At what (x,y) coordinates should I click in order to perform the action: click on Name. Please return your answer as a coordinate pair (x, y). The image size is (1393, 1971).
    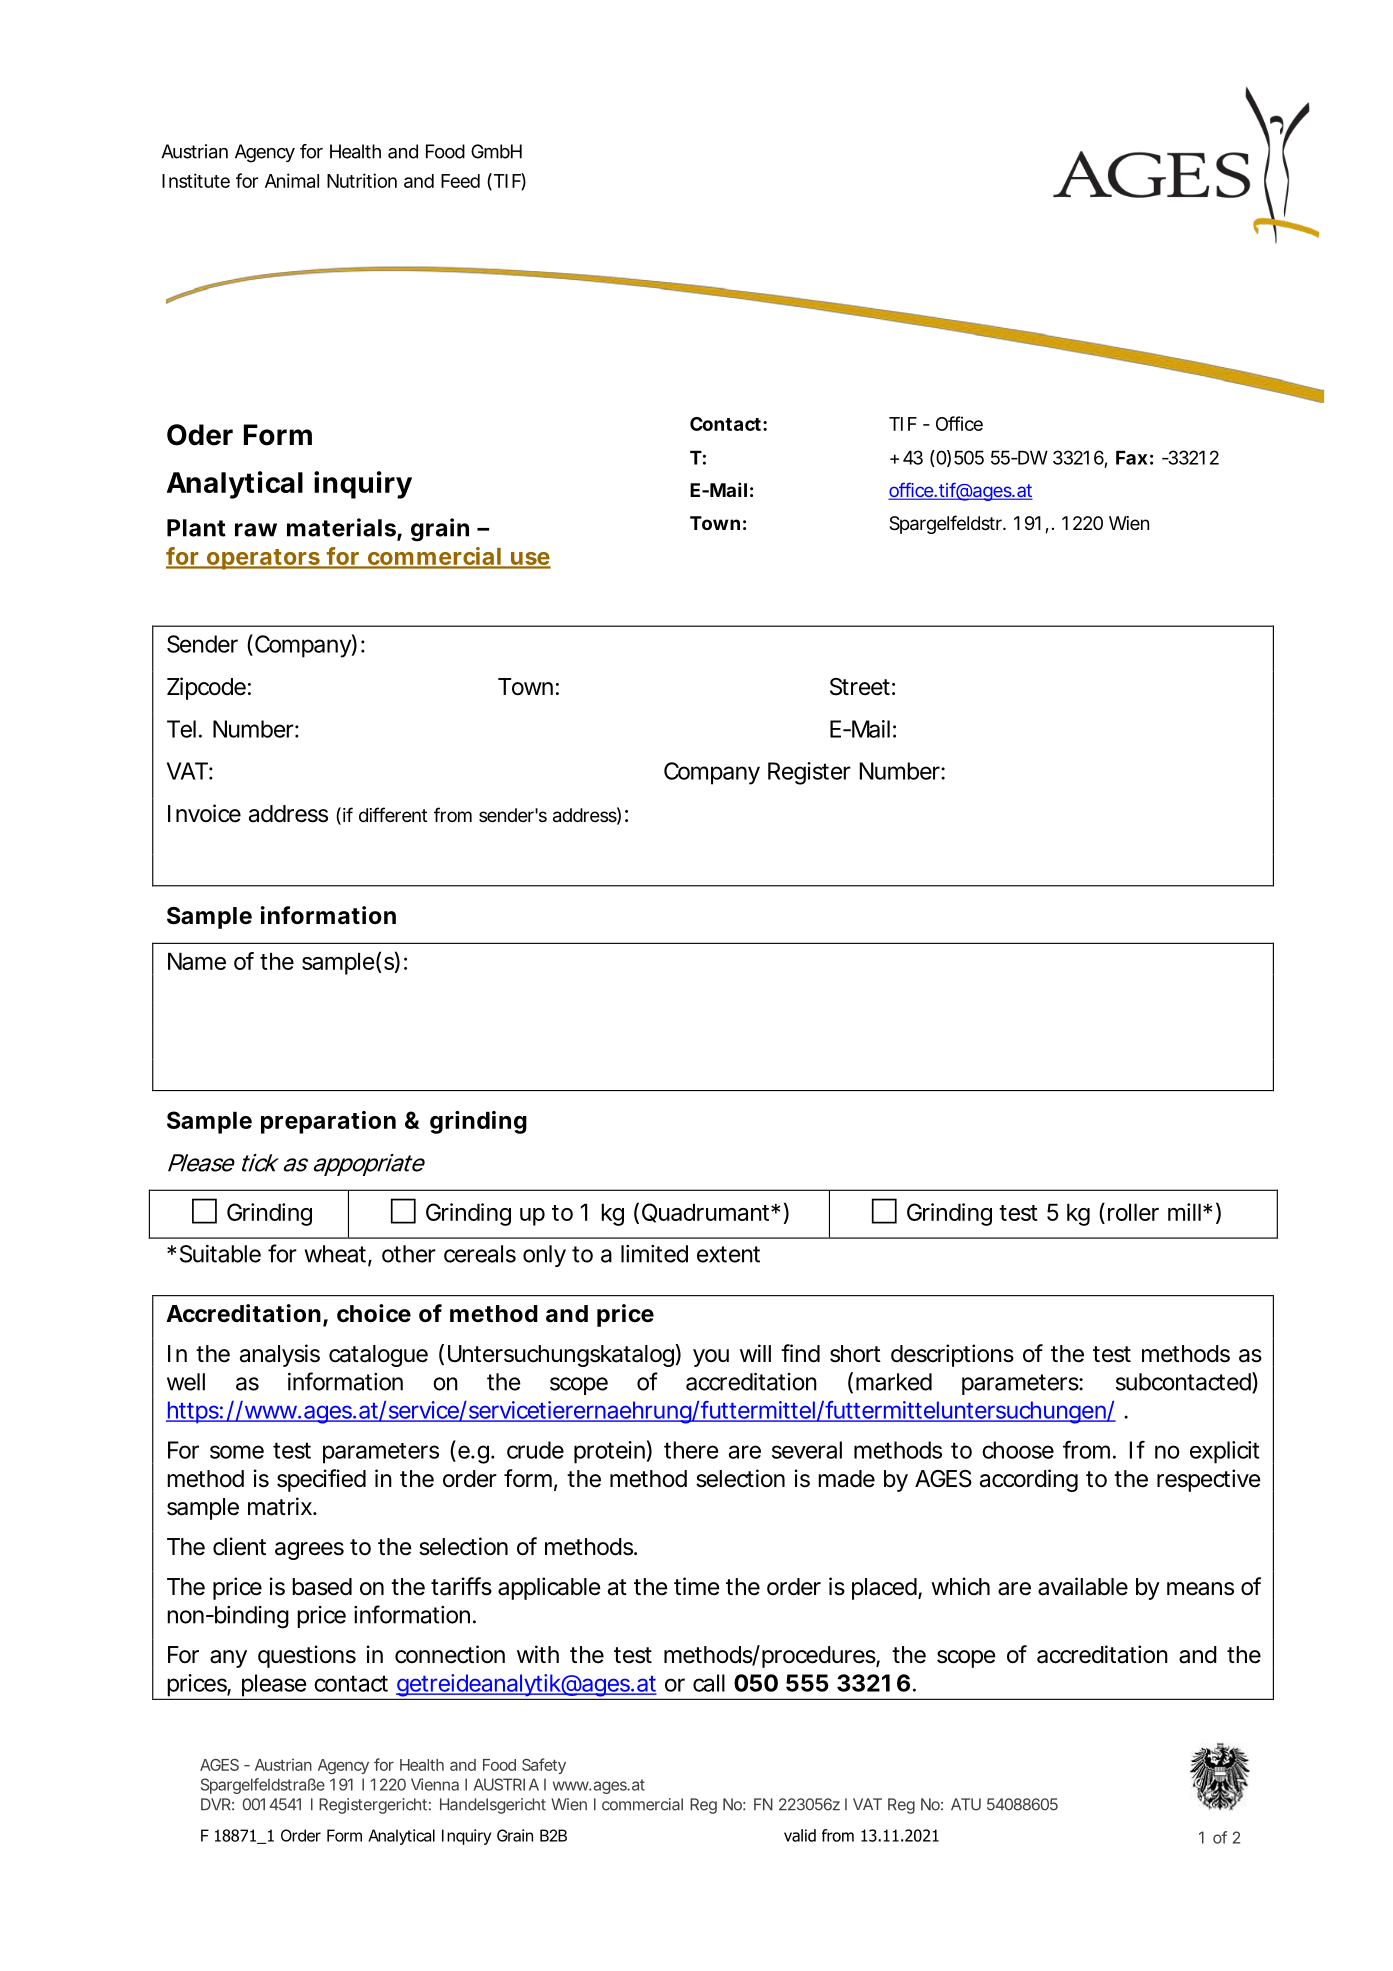
    Looking at the image, I should click on (197, 961).
